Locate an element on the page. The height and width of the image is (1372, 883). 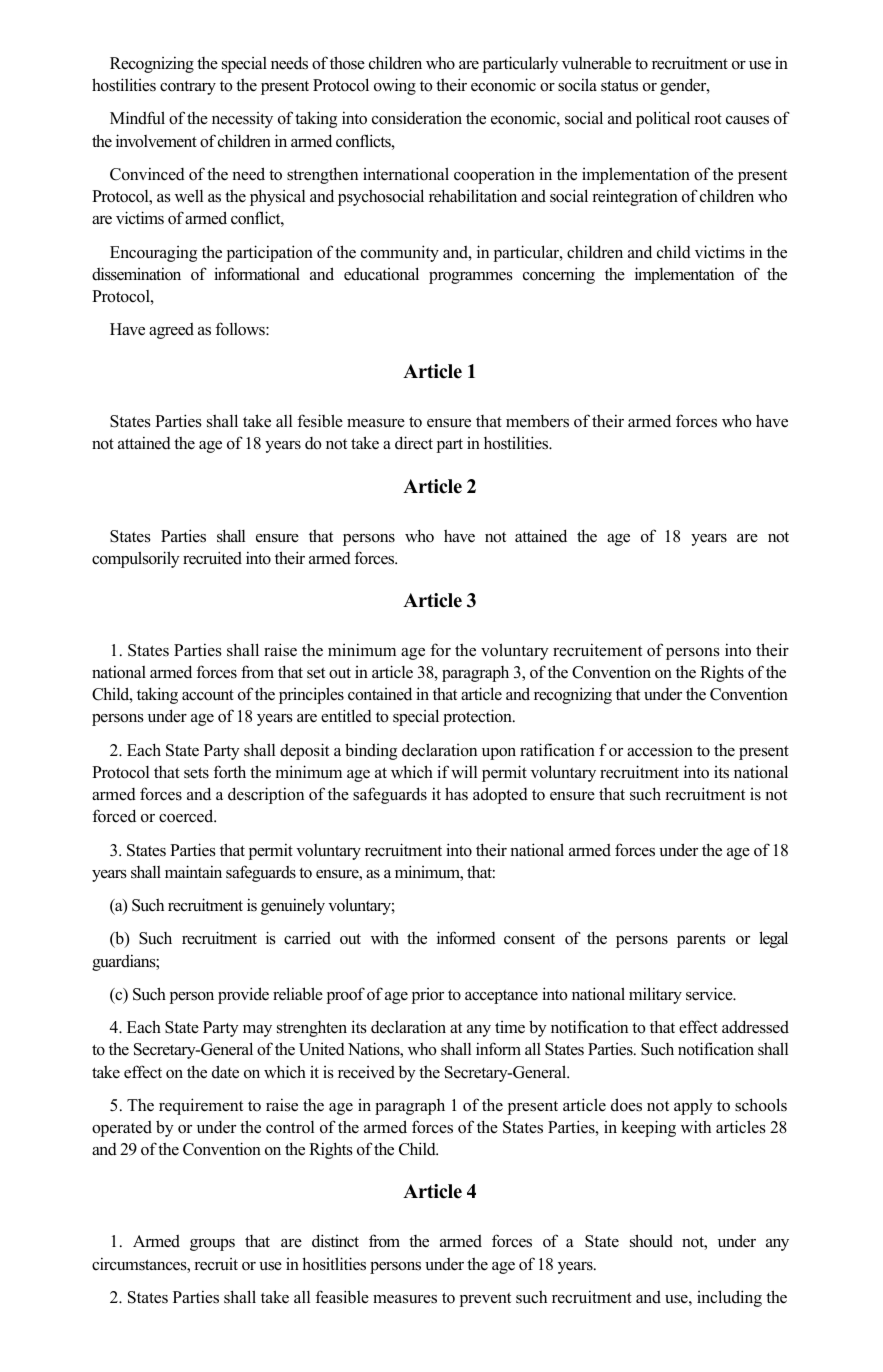
prevent is located at coordinates (485, 1300).
